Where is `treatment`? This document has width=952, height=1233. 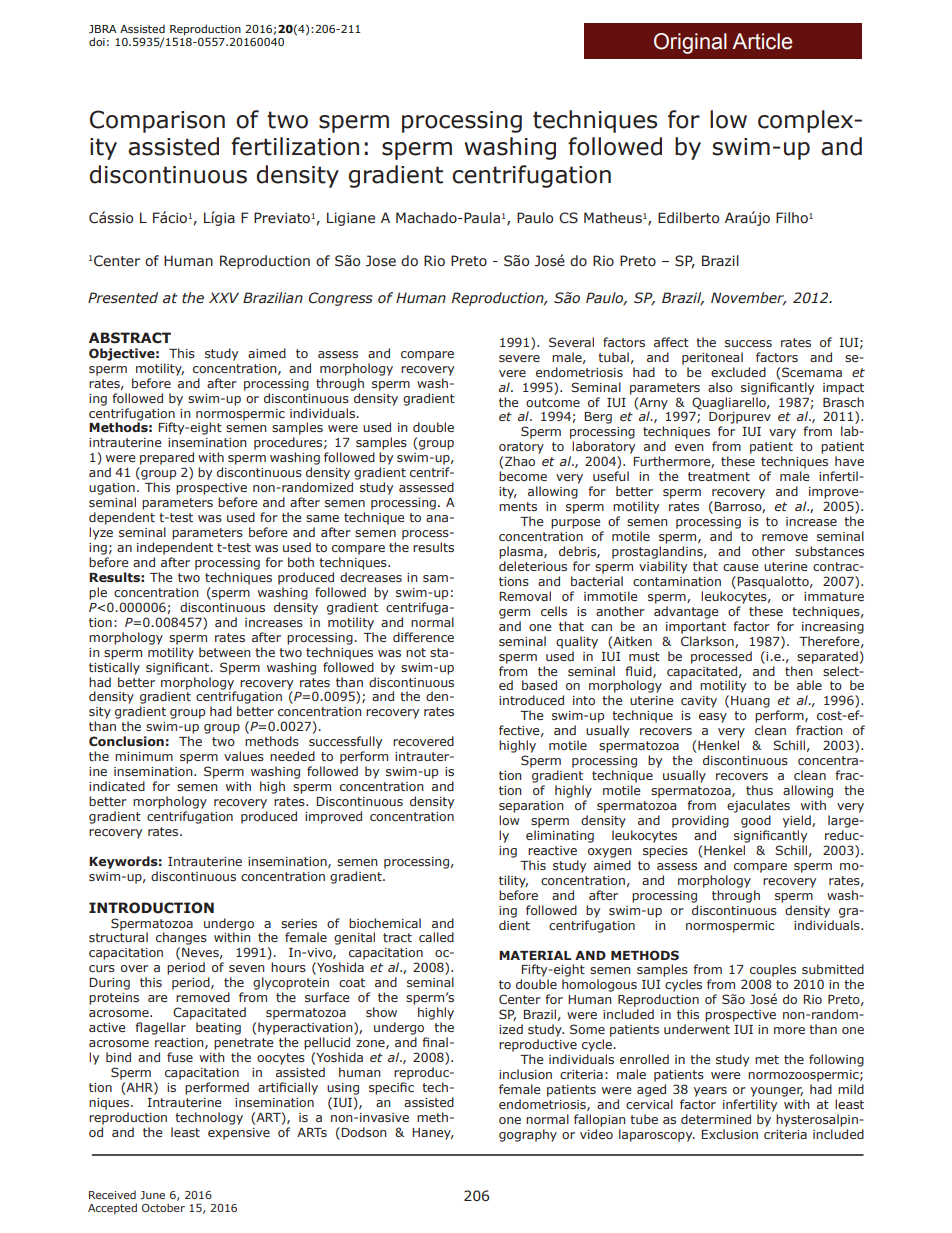
treatment is located at coordinates (719, 476).
